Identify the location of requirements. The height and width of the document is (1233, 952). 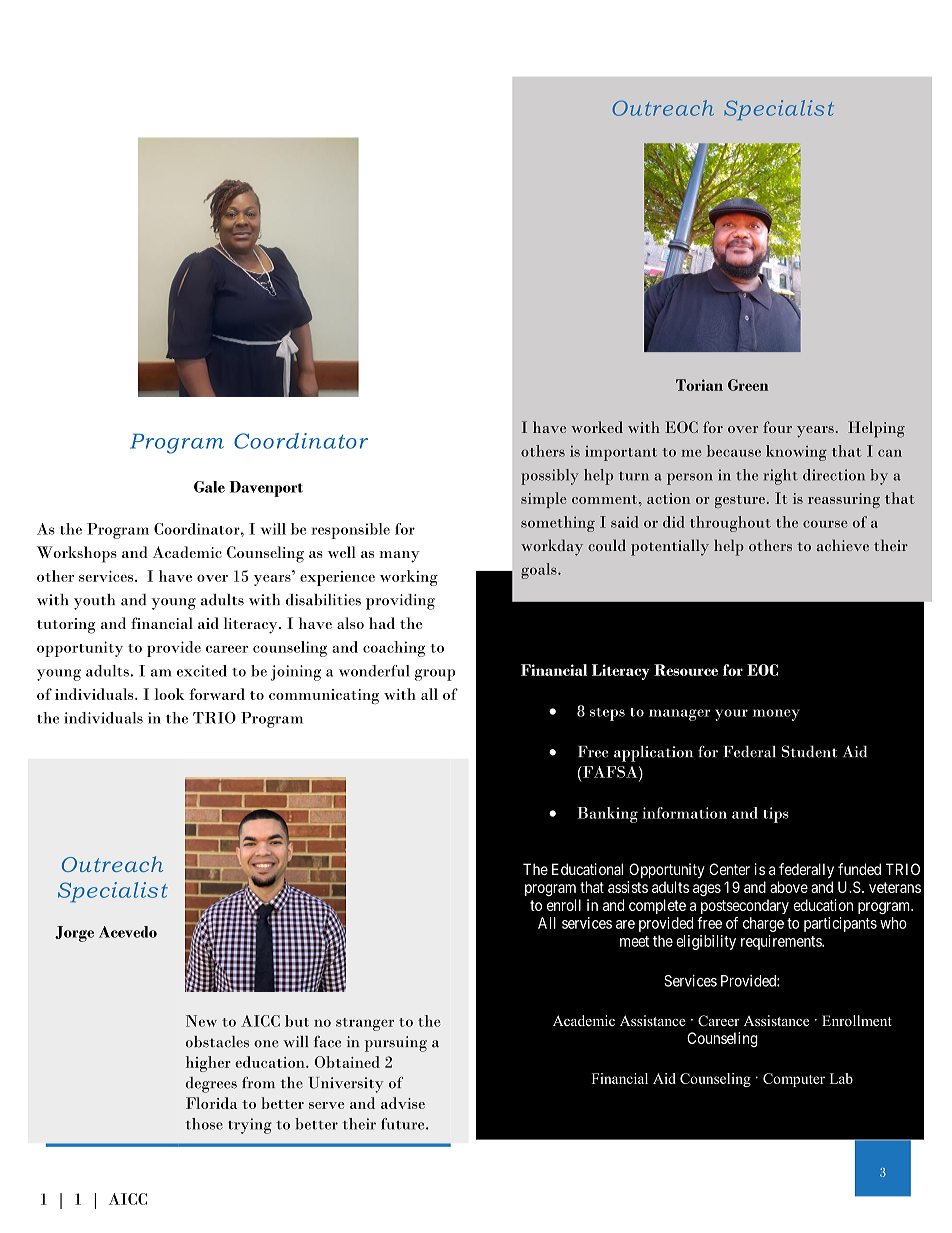
(782, 942).
